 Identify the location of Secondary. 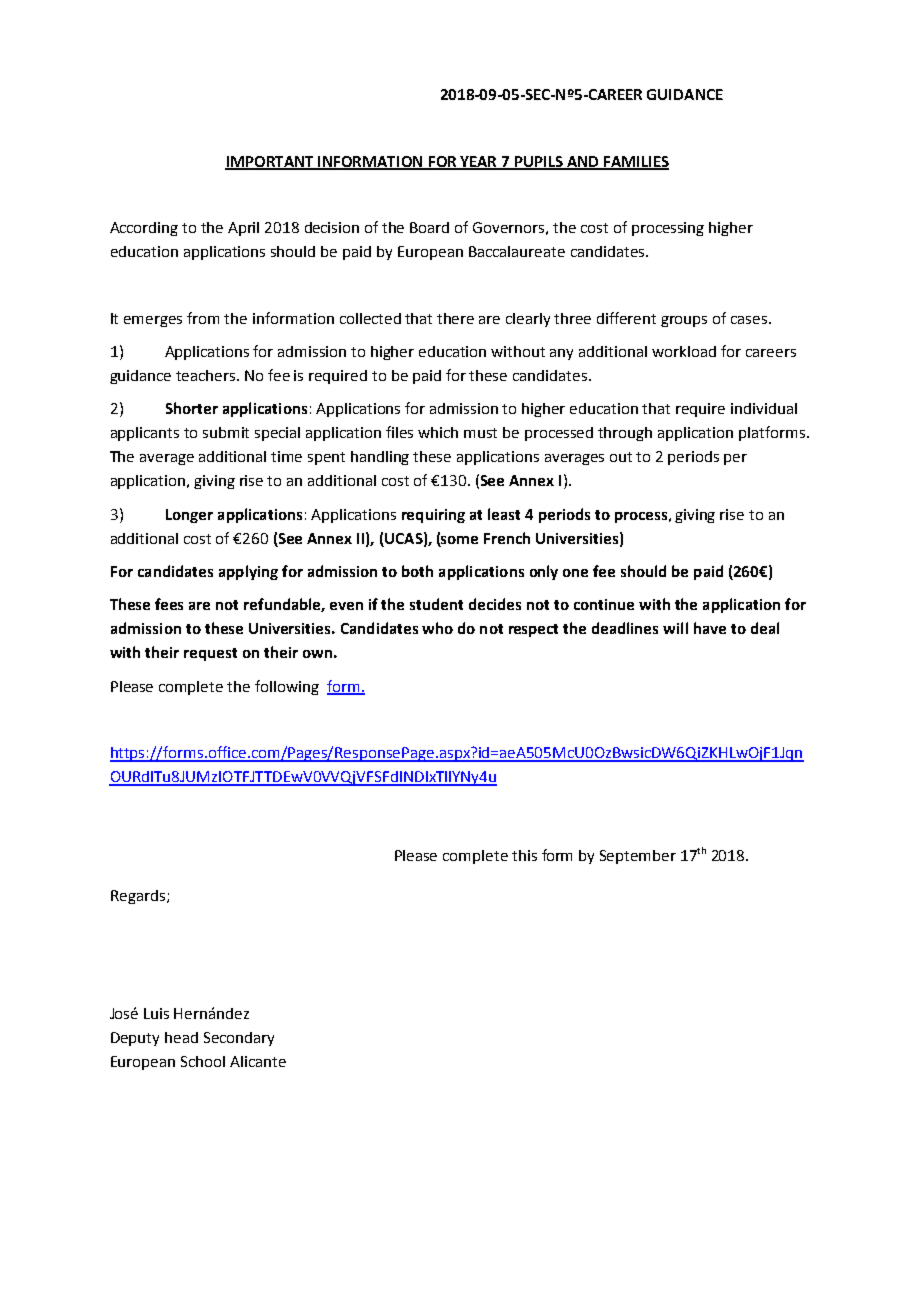
(239, 1039).
